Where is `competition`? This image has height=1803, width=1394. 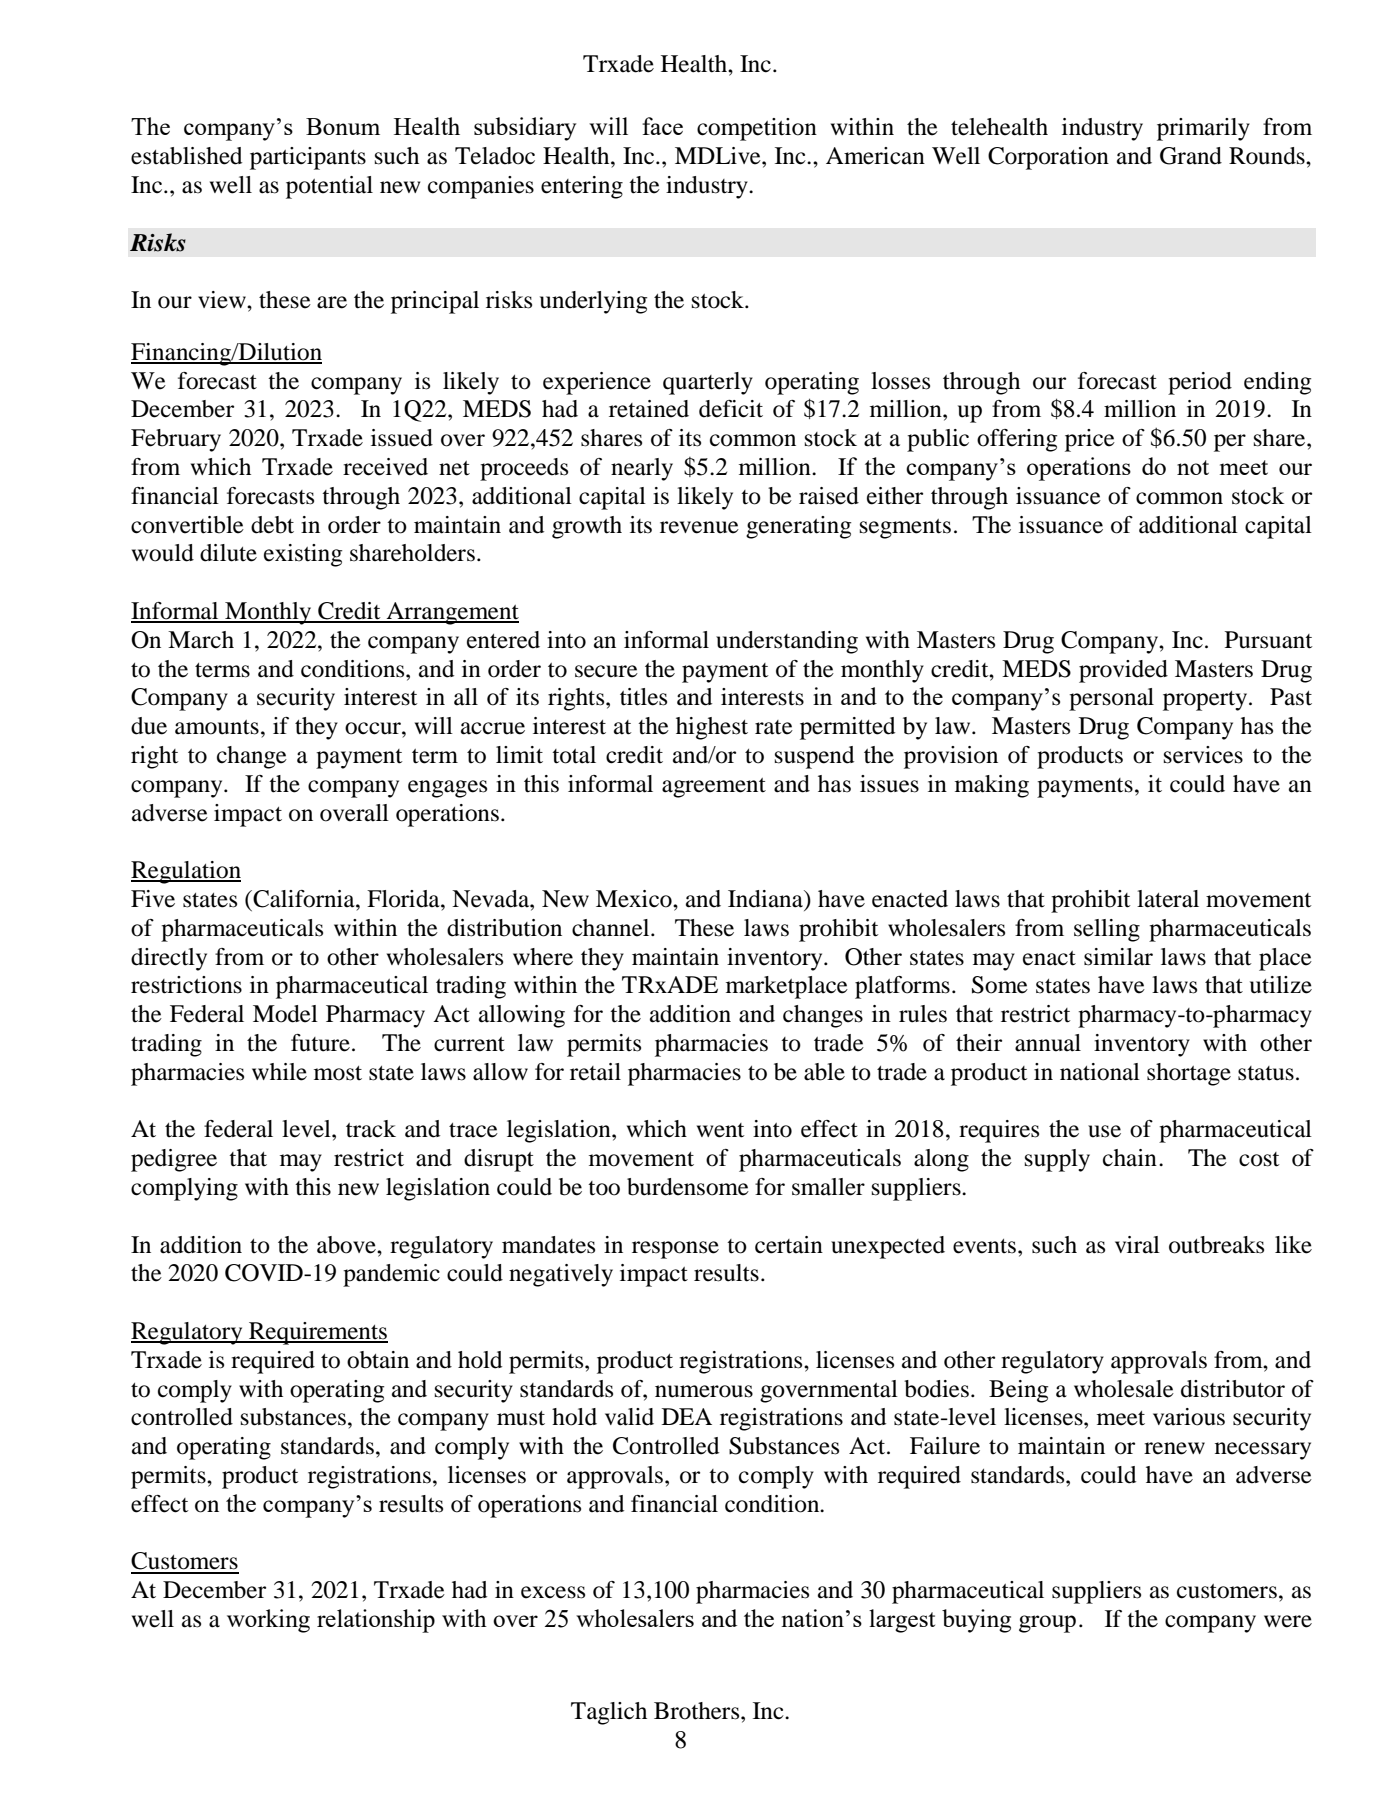 competition is located at coordinates (757, 129).
